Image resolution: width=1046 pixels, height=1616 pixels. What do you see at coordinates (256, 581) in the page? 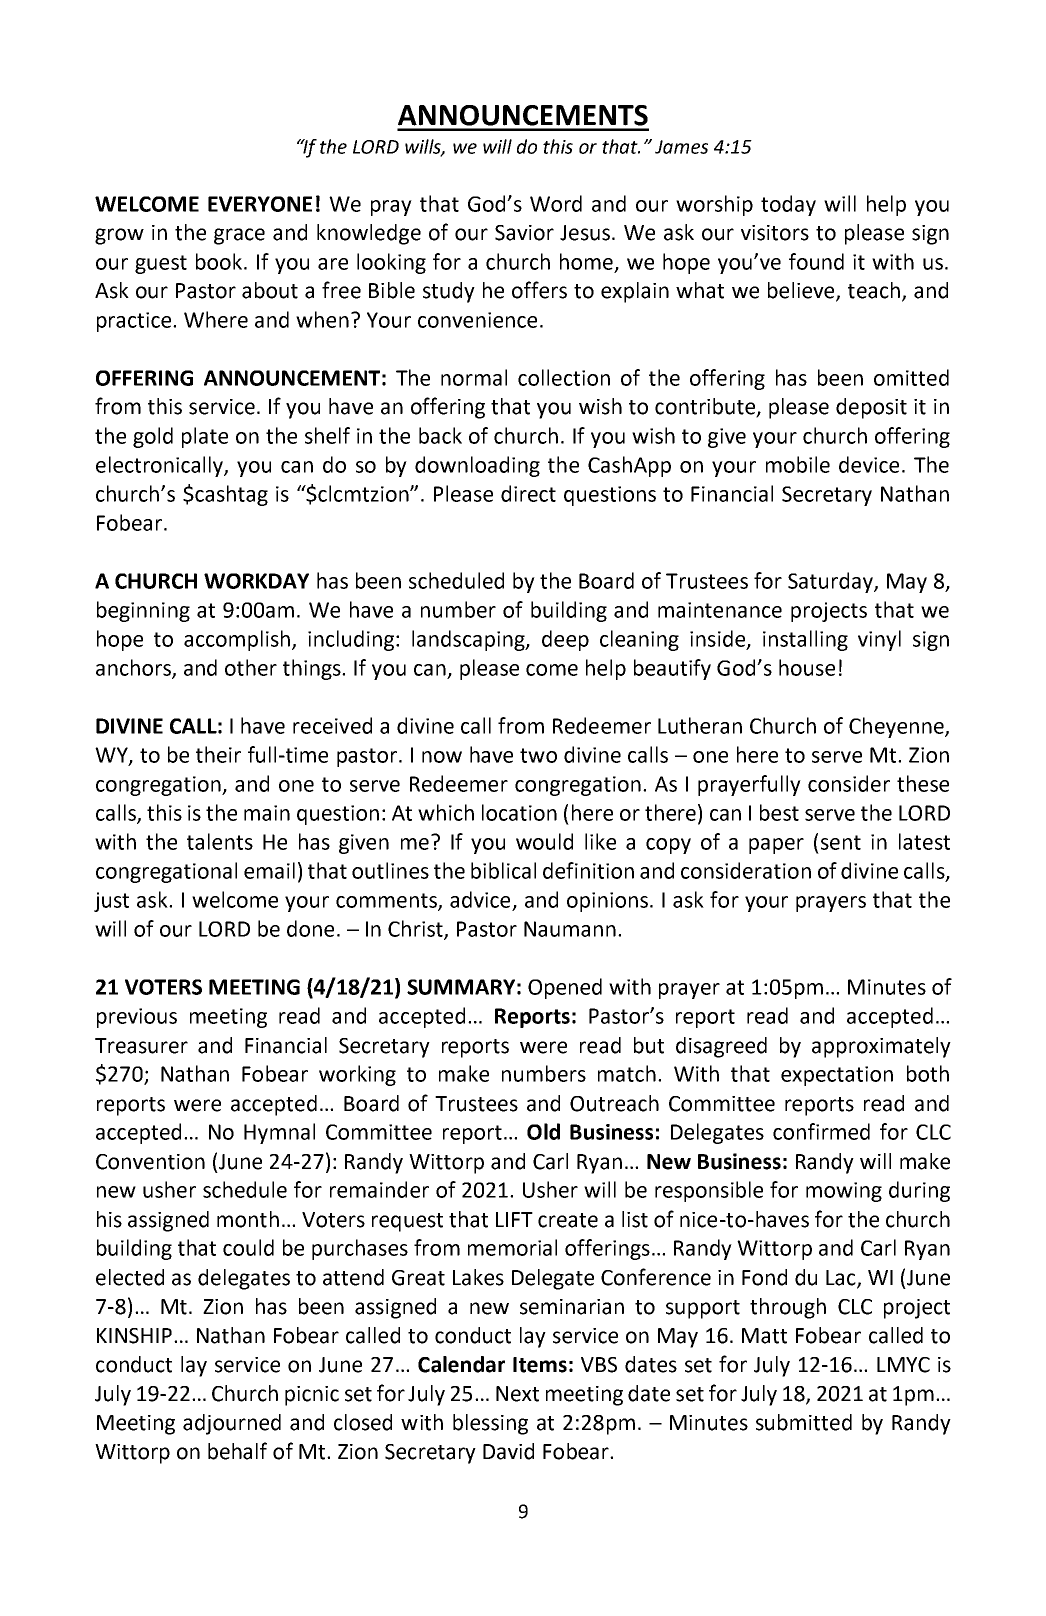
I see `WORKDAY` at bounding box center [256, 581].
